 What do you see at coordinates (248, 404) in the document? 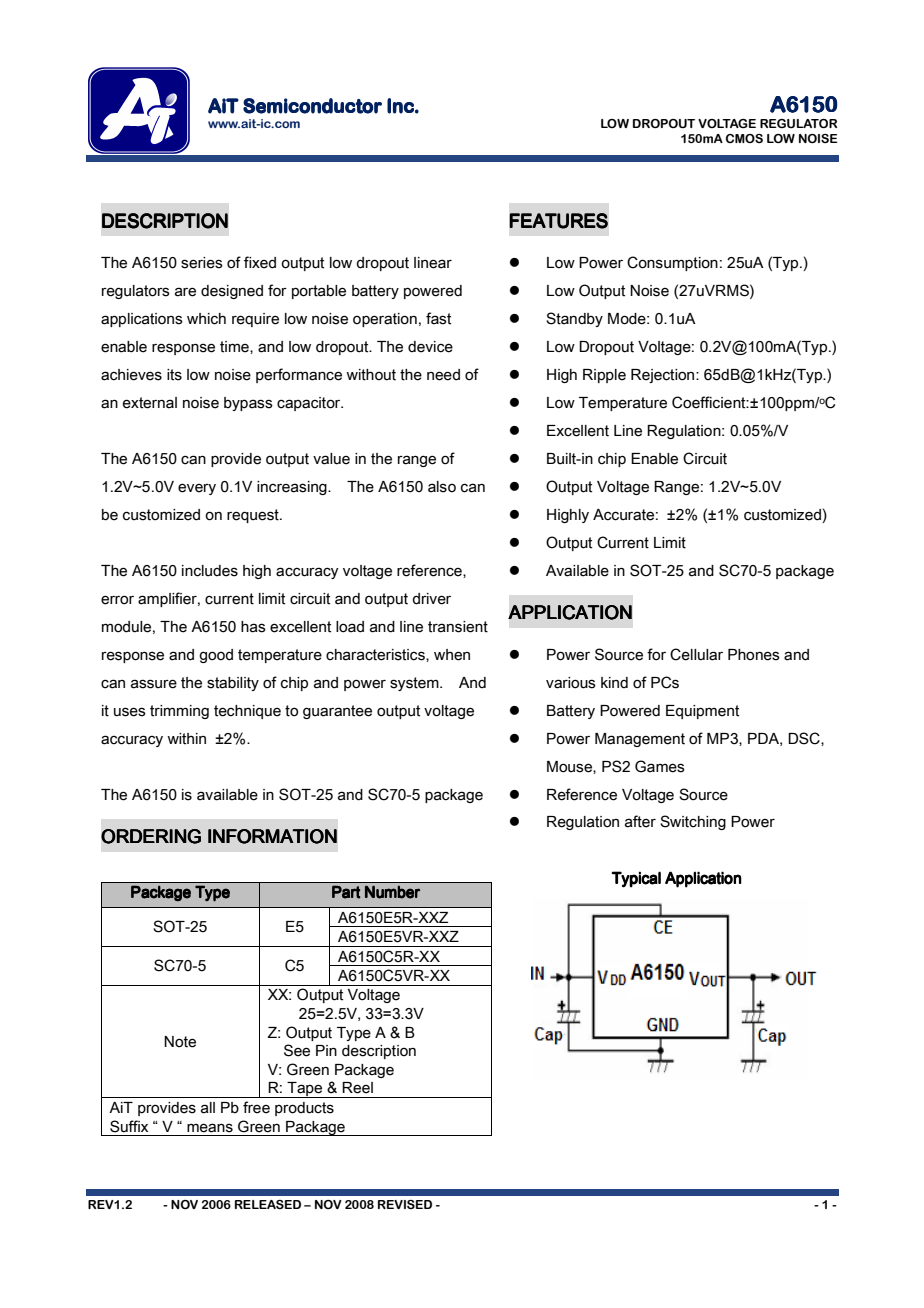
I see `bypass` at bounding box center [248, 404].
